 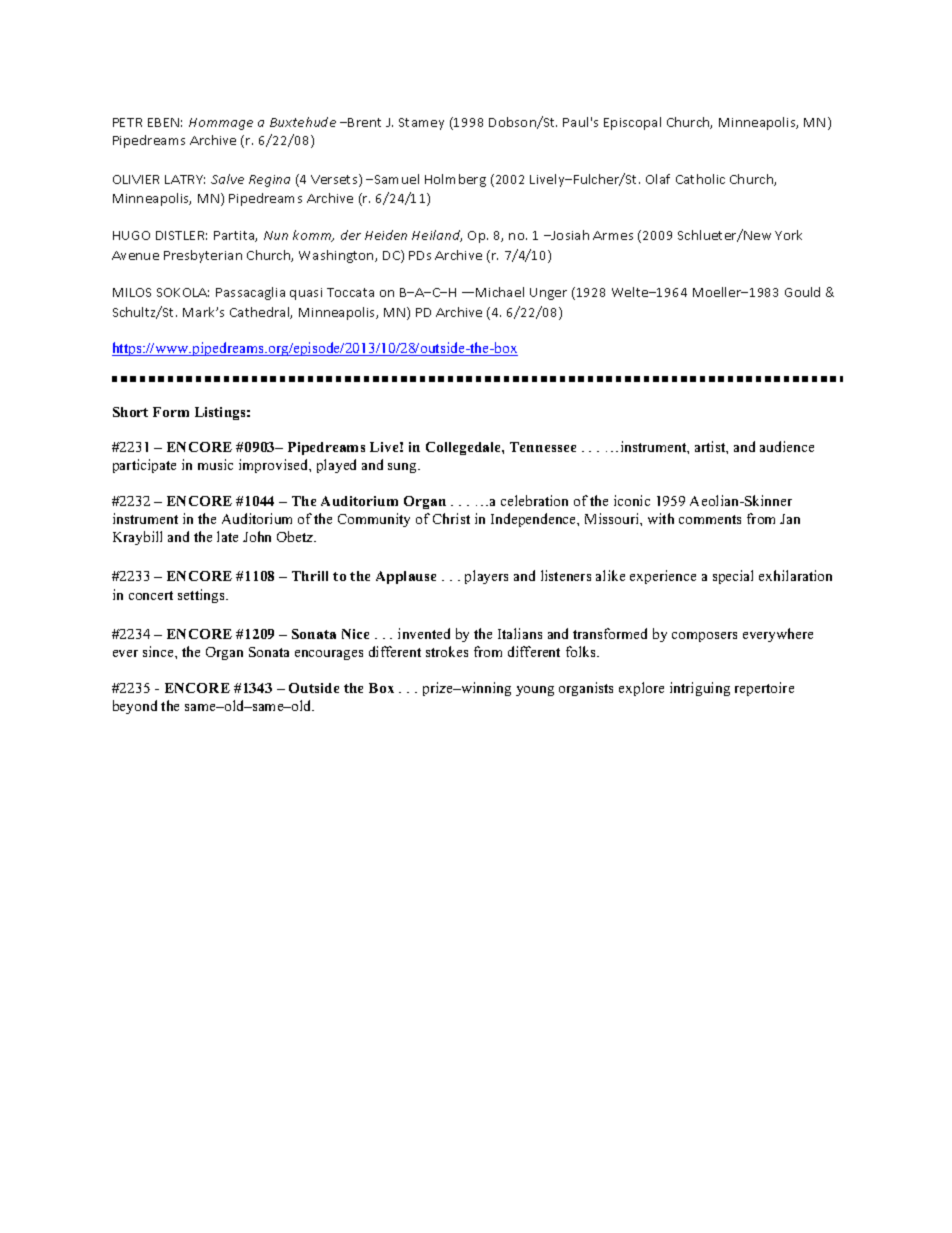 What do you see at coordinates (500, 292) in the document?
I see `Michael` at bounding box center [500, 292].
